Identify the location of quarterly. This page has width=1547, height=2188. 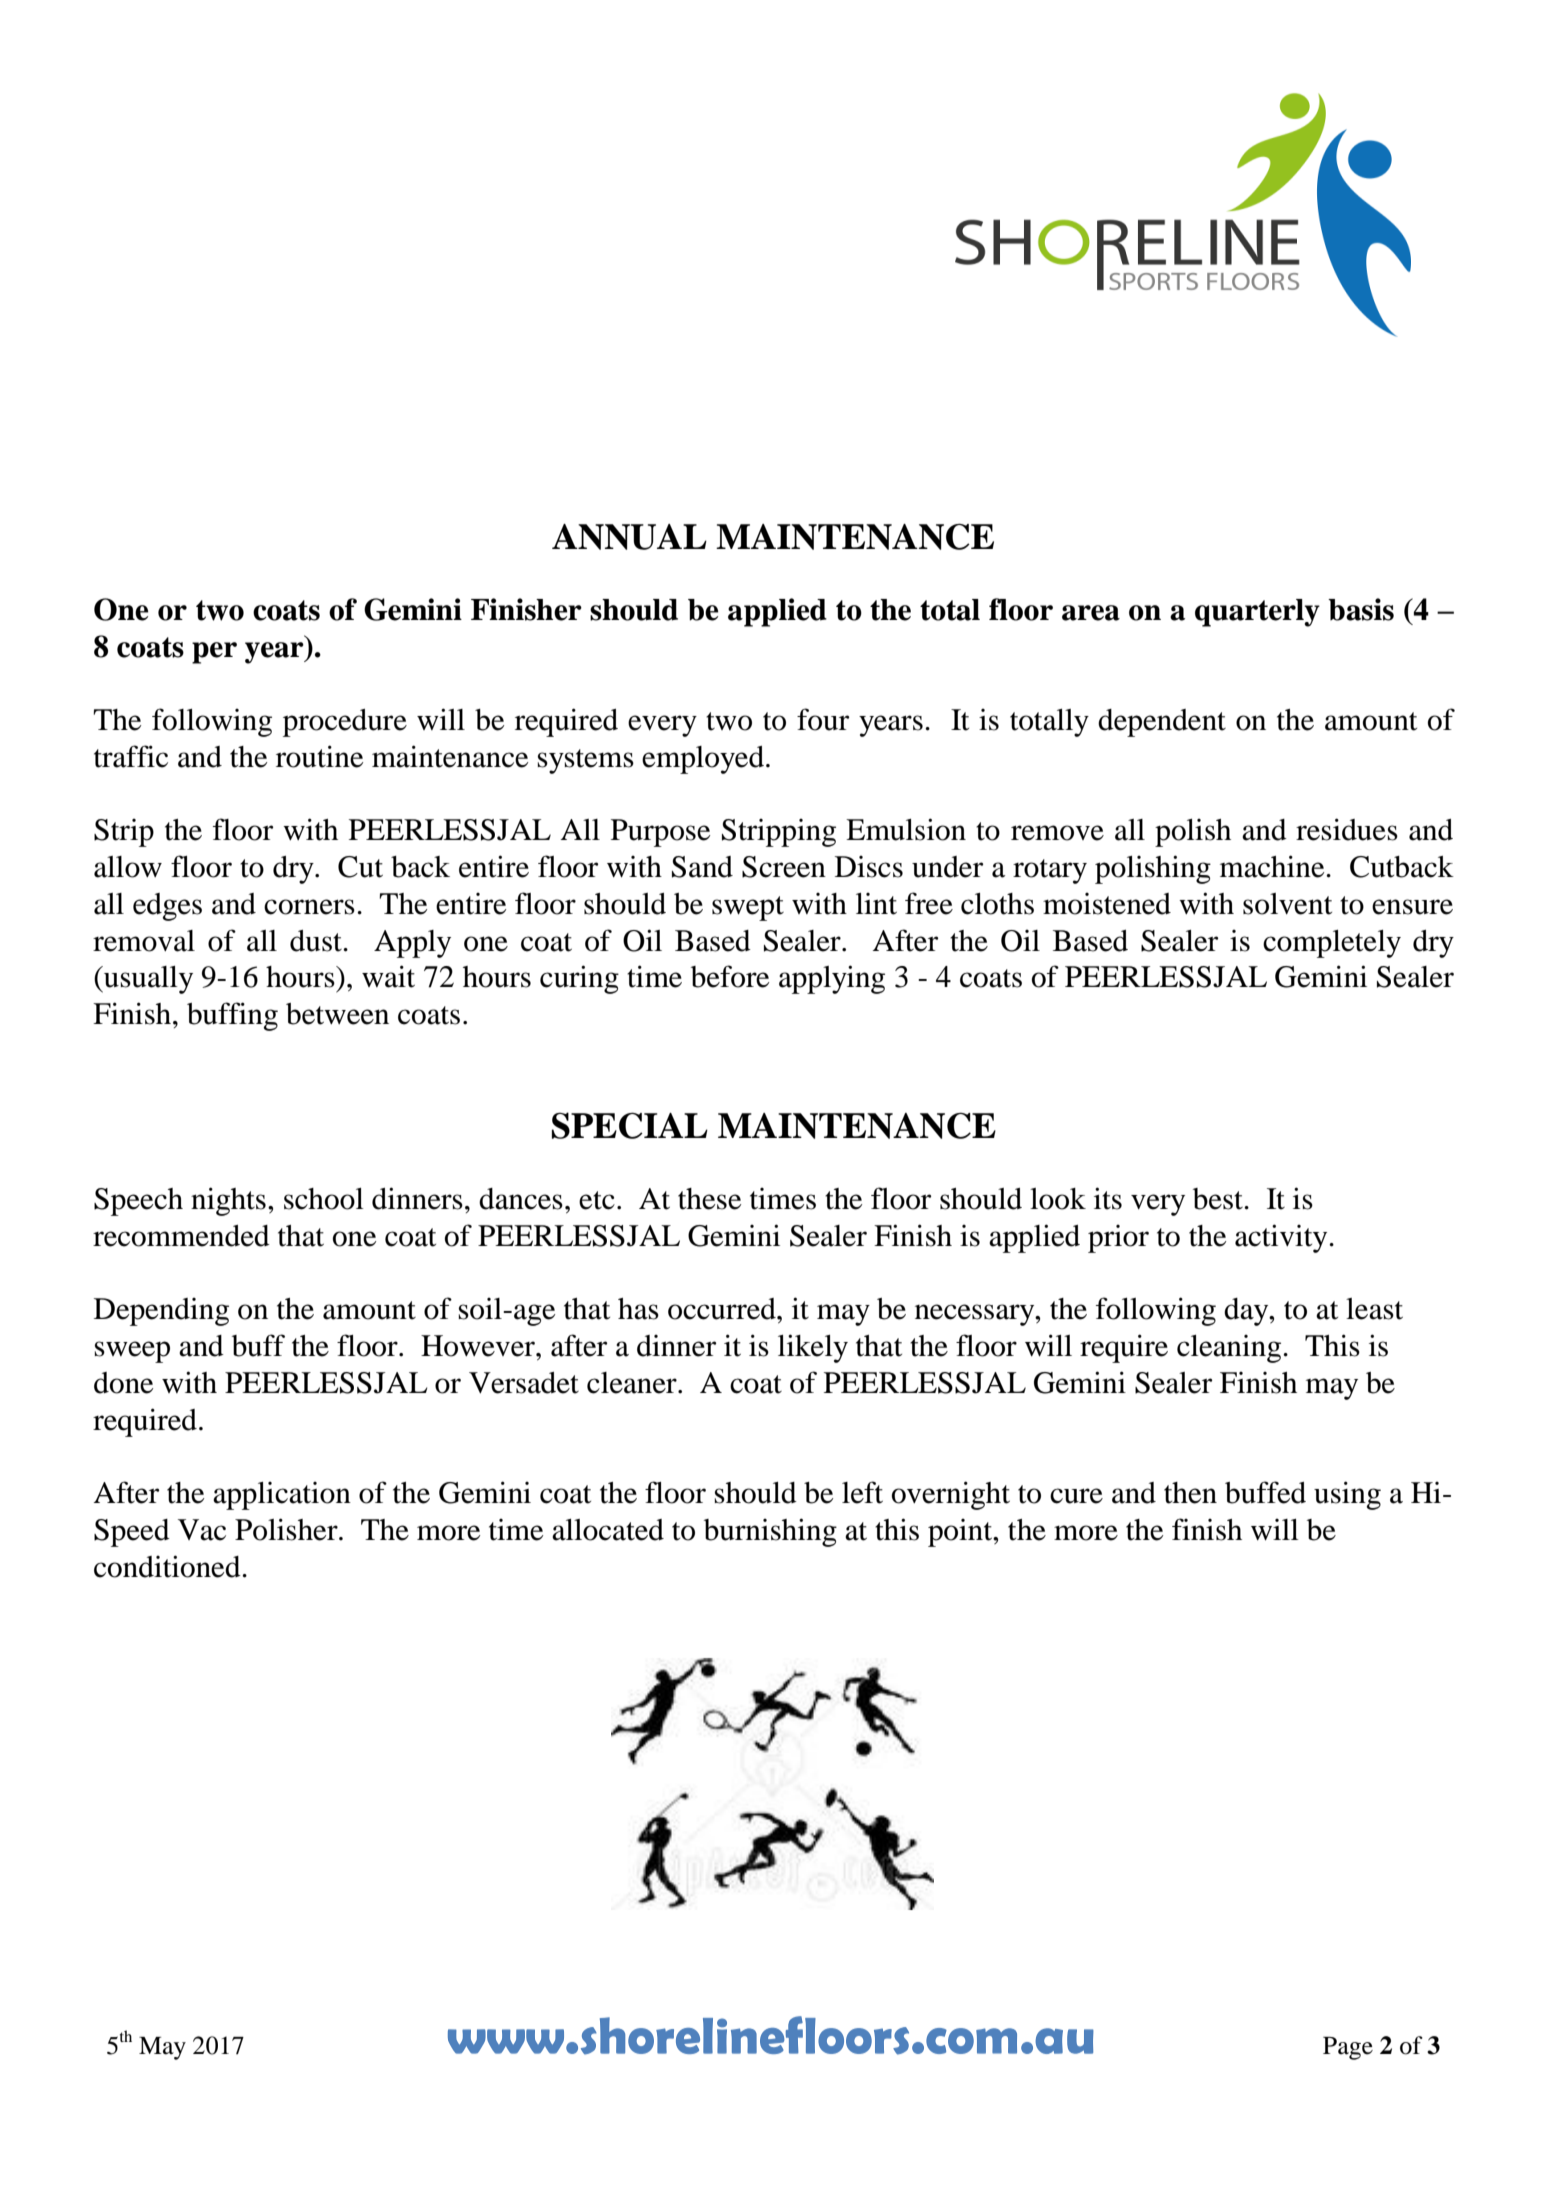
(1257, 613).
